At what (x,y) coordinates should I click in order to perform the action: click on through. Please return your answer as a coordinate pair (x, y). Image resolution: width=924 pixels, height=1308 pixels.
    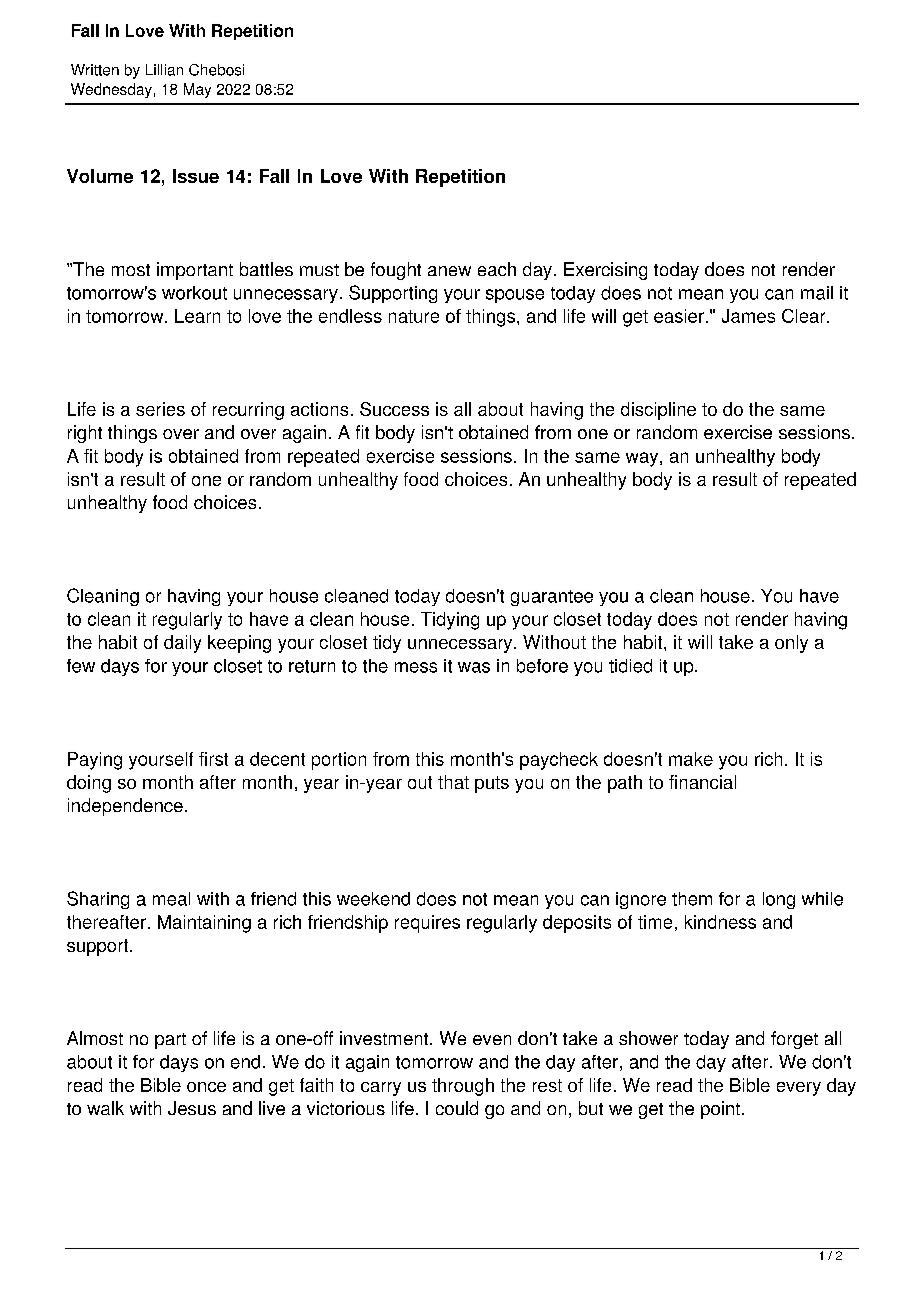
    Looking at the image, I should click on (463, 1087).
